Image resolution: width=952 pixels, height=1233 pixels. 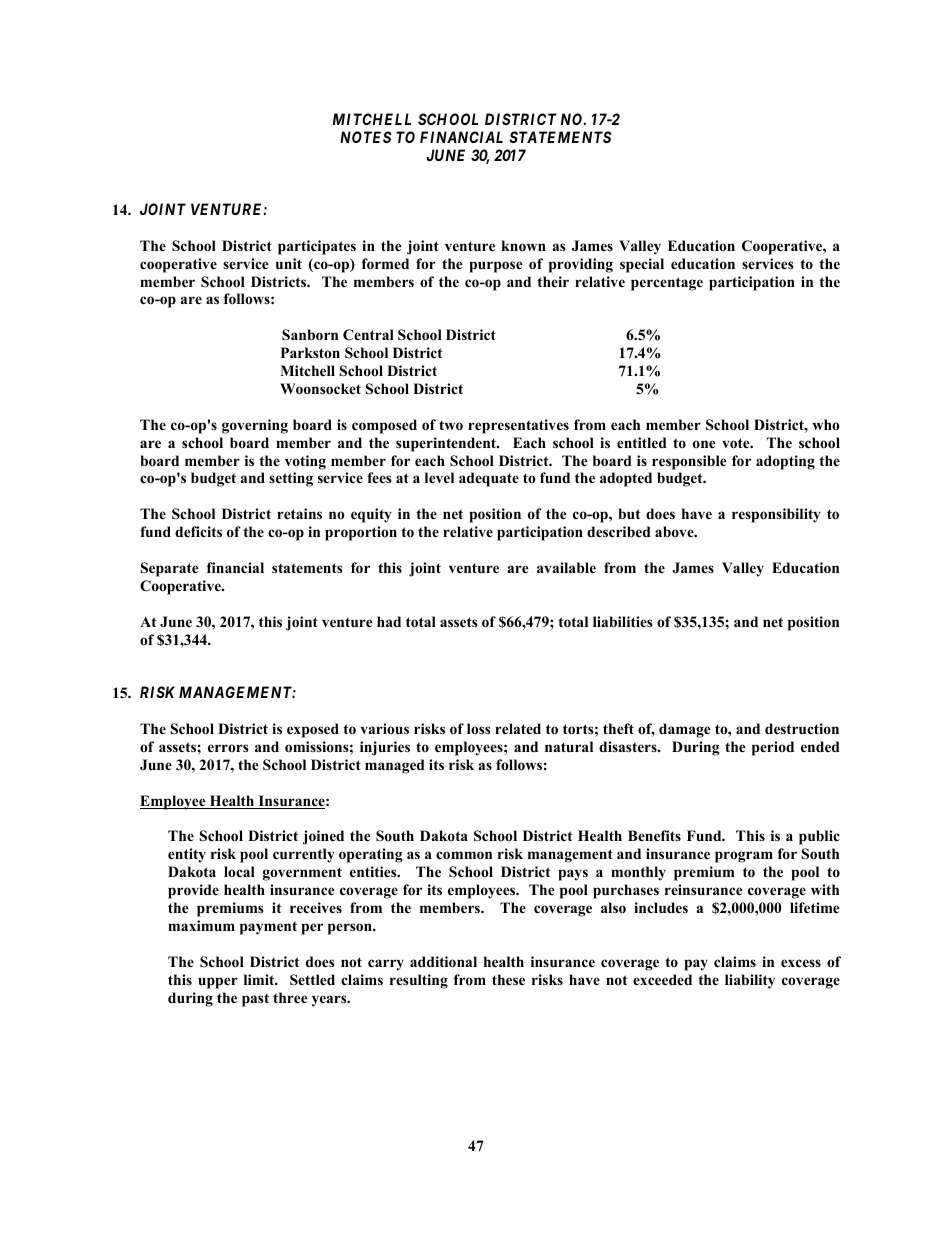 I want to click on purpose, so click(x=496, y=267).
